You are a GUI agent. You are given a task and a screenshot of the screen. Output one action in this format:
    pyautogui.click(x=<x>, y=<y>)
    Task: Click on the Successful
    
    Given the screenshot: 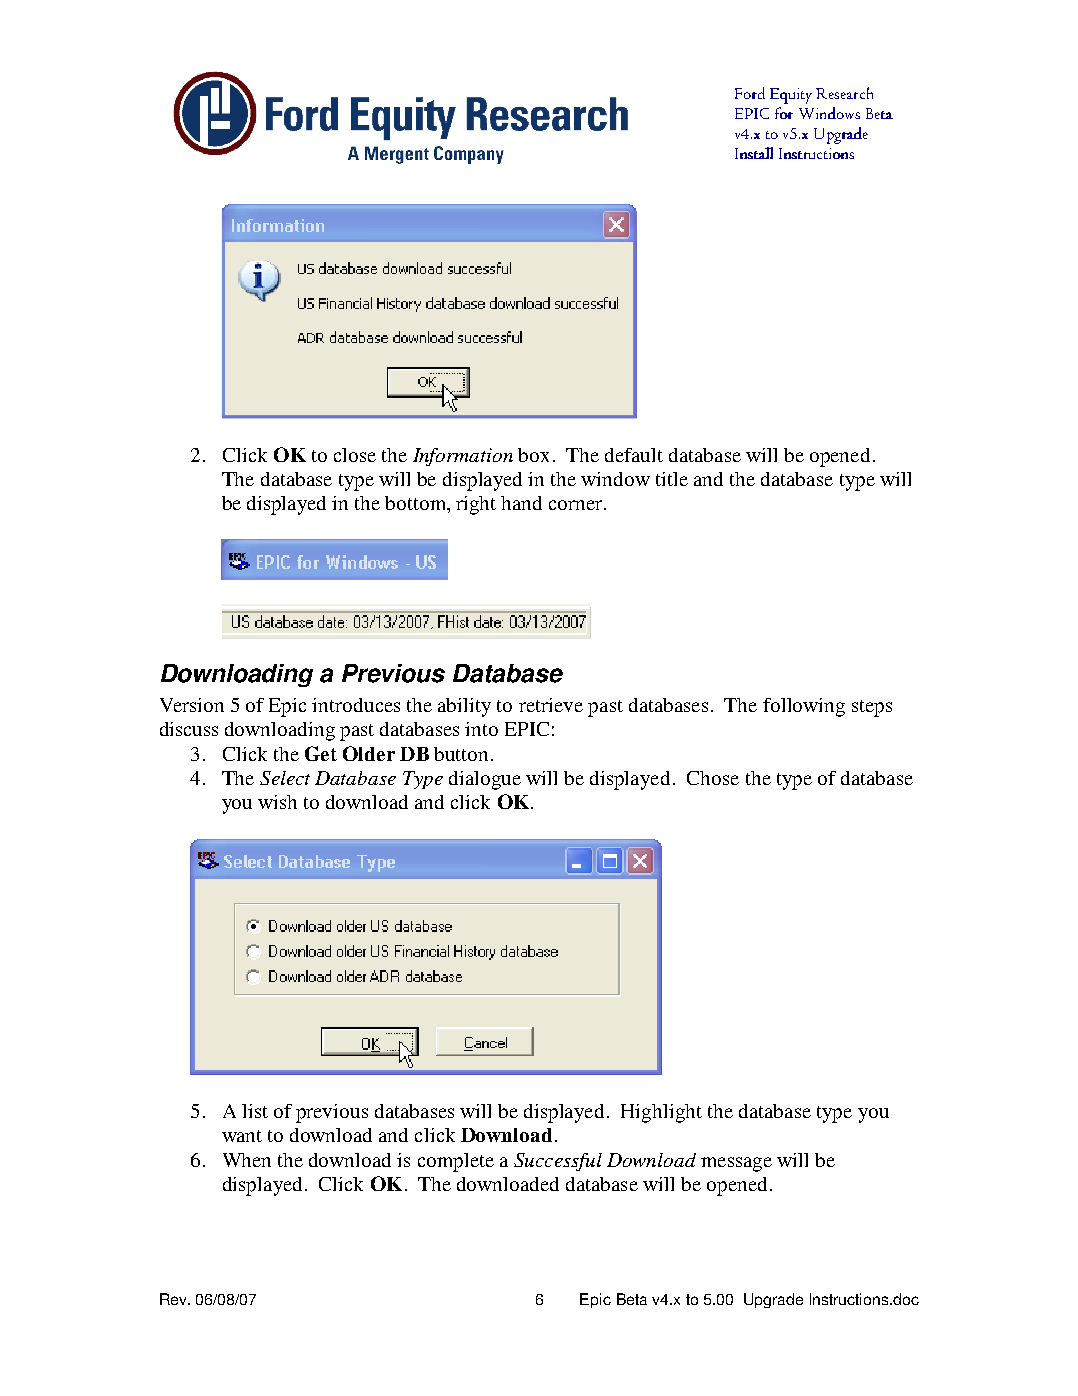 What is the action you would take?
    pyautogui.click(x=558, y=1162)
